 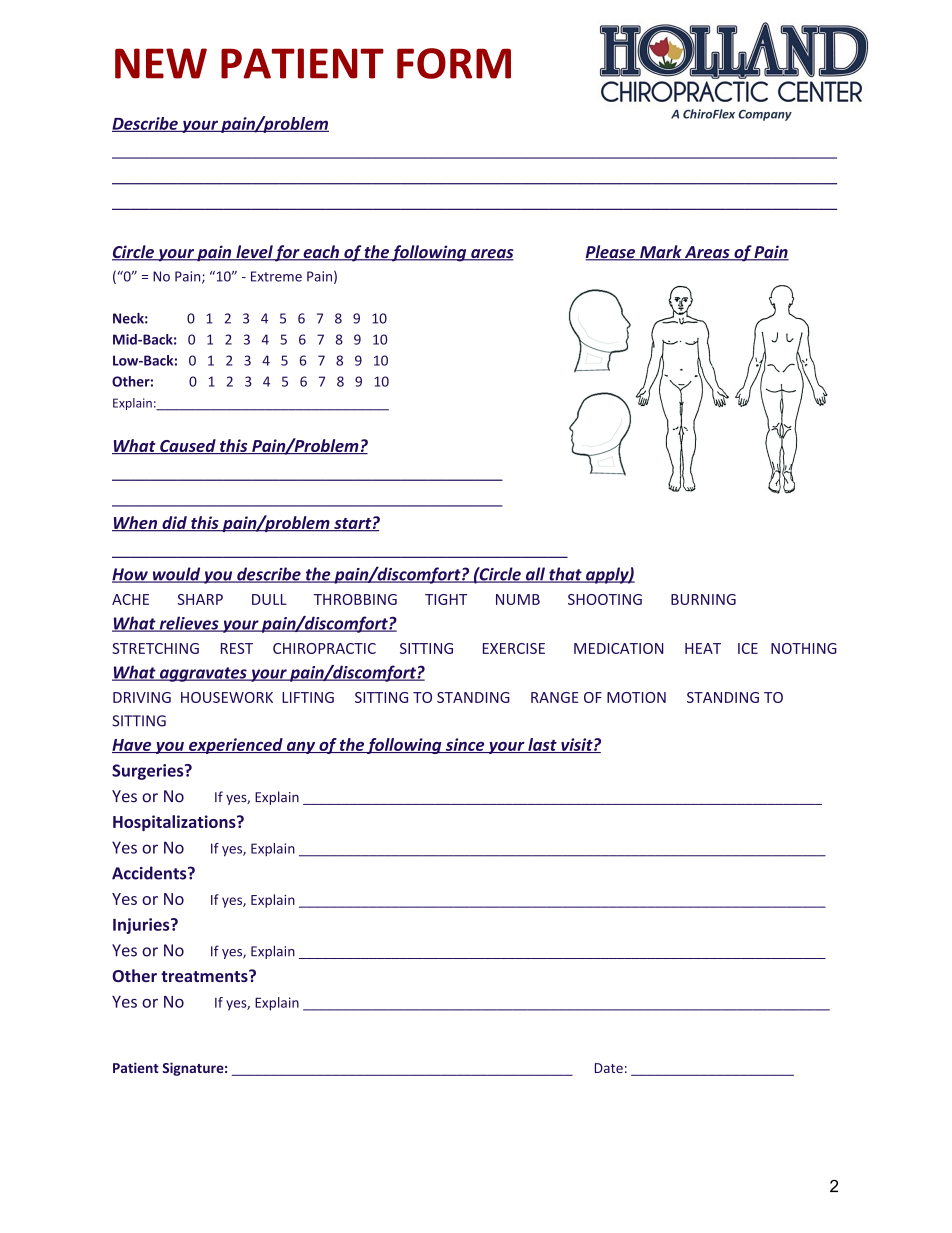 What do you see at coordinates (188, 446) in the screenshot?
I see `Caused` at bounding box center [188, 446].
